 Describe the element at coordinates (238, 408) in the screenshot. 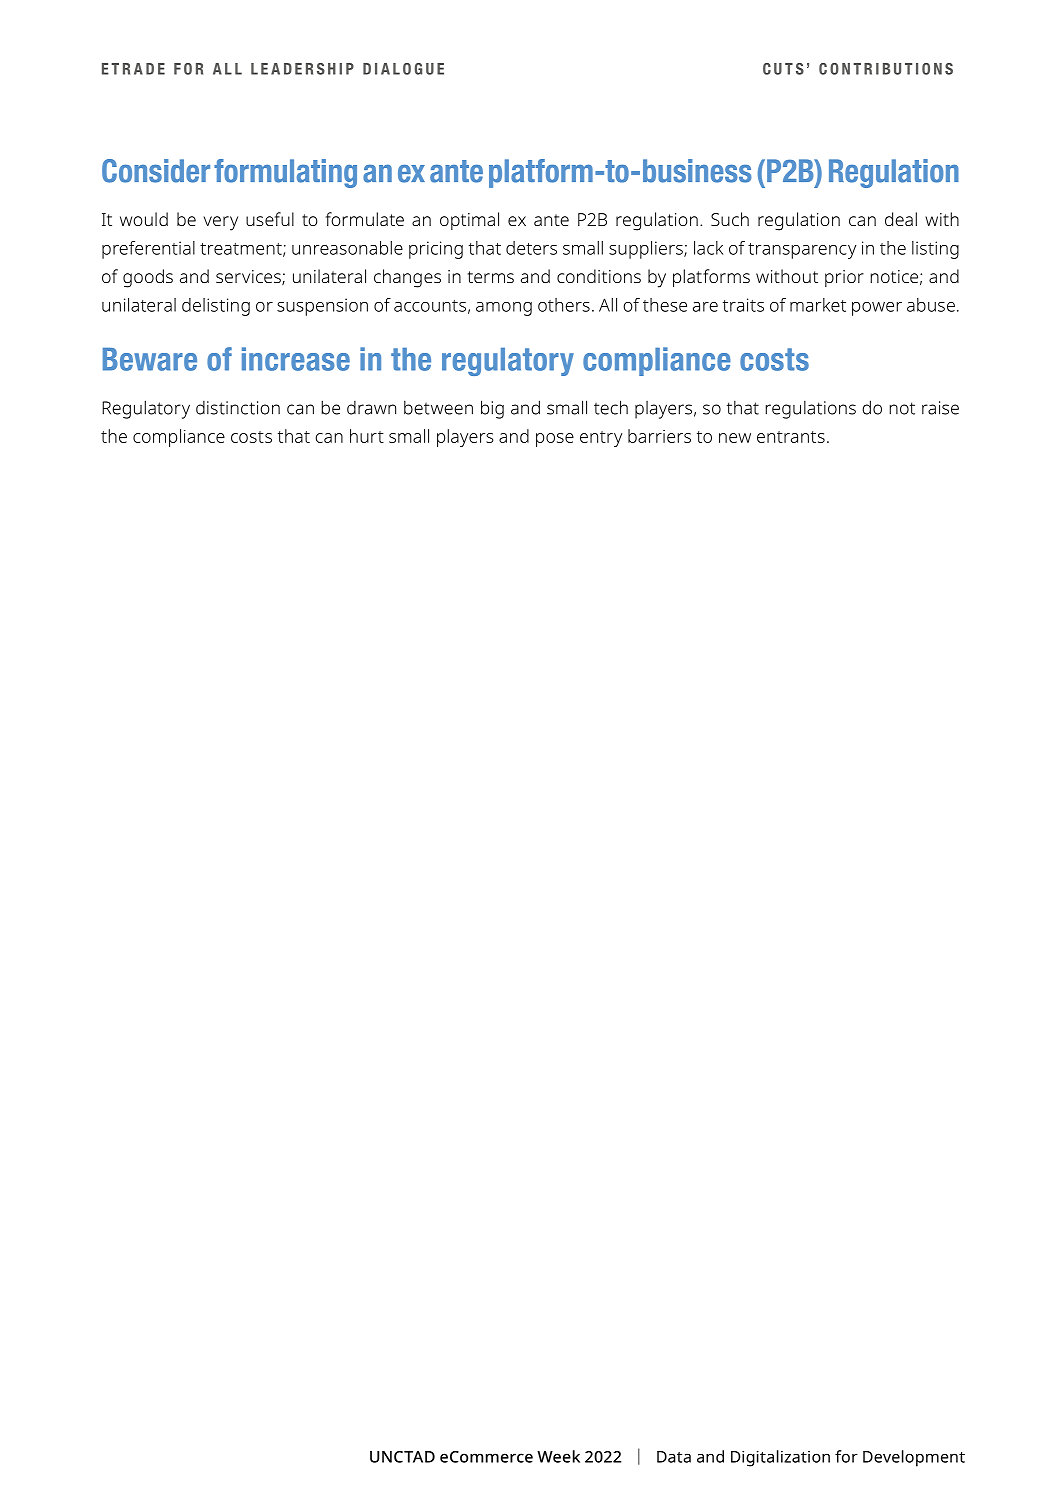

I see `distinction` at that location.
